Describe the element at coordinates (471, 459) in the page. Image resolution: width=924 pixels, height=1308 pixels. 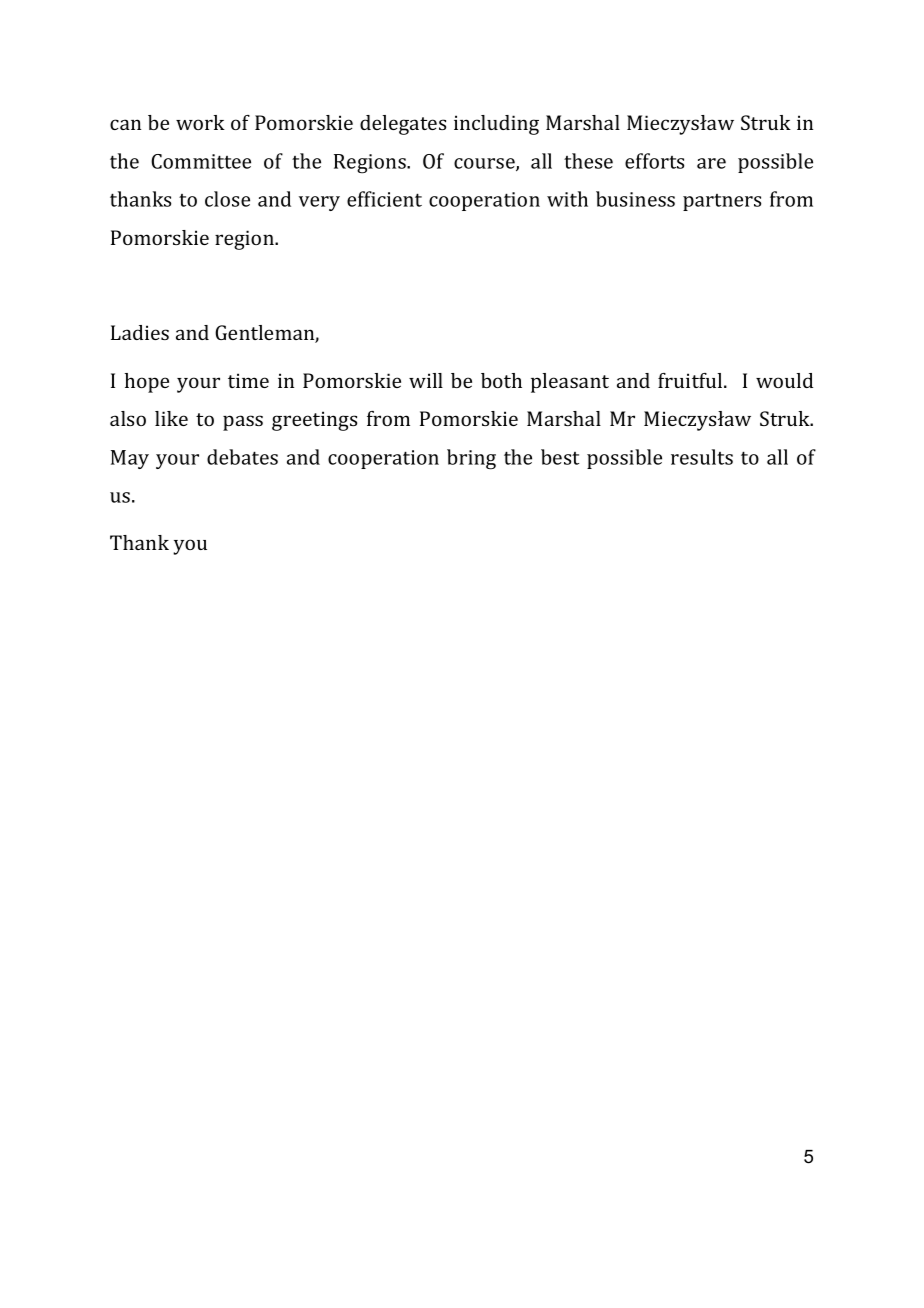
I see `bring` at that location.
